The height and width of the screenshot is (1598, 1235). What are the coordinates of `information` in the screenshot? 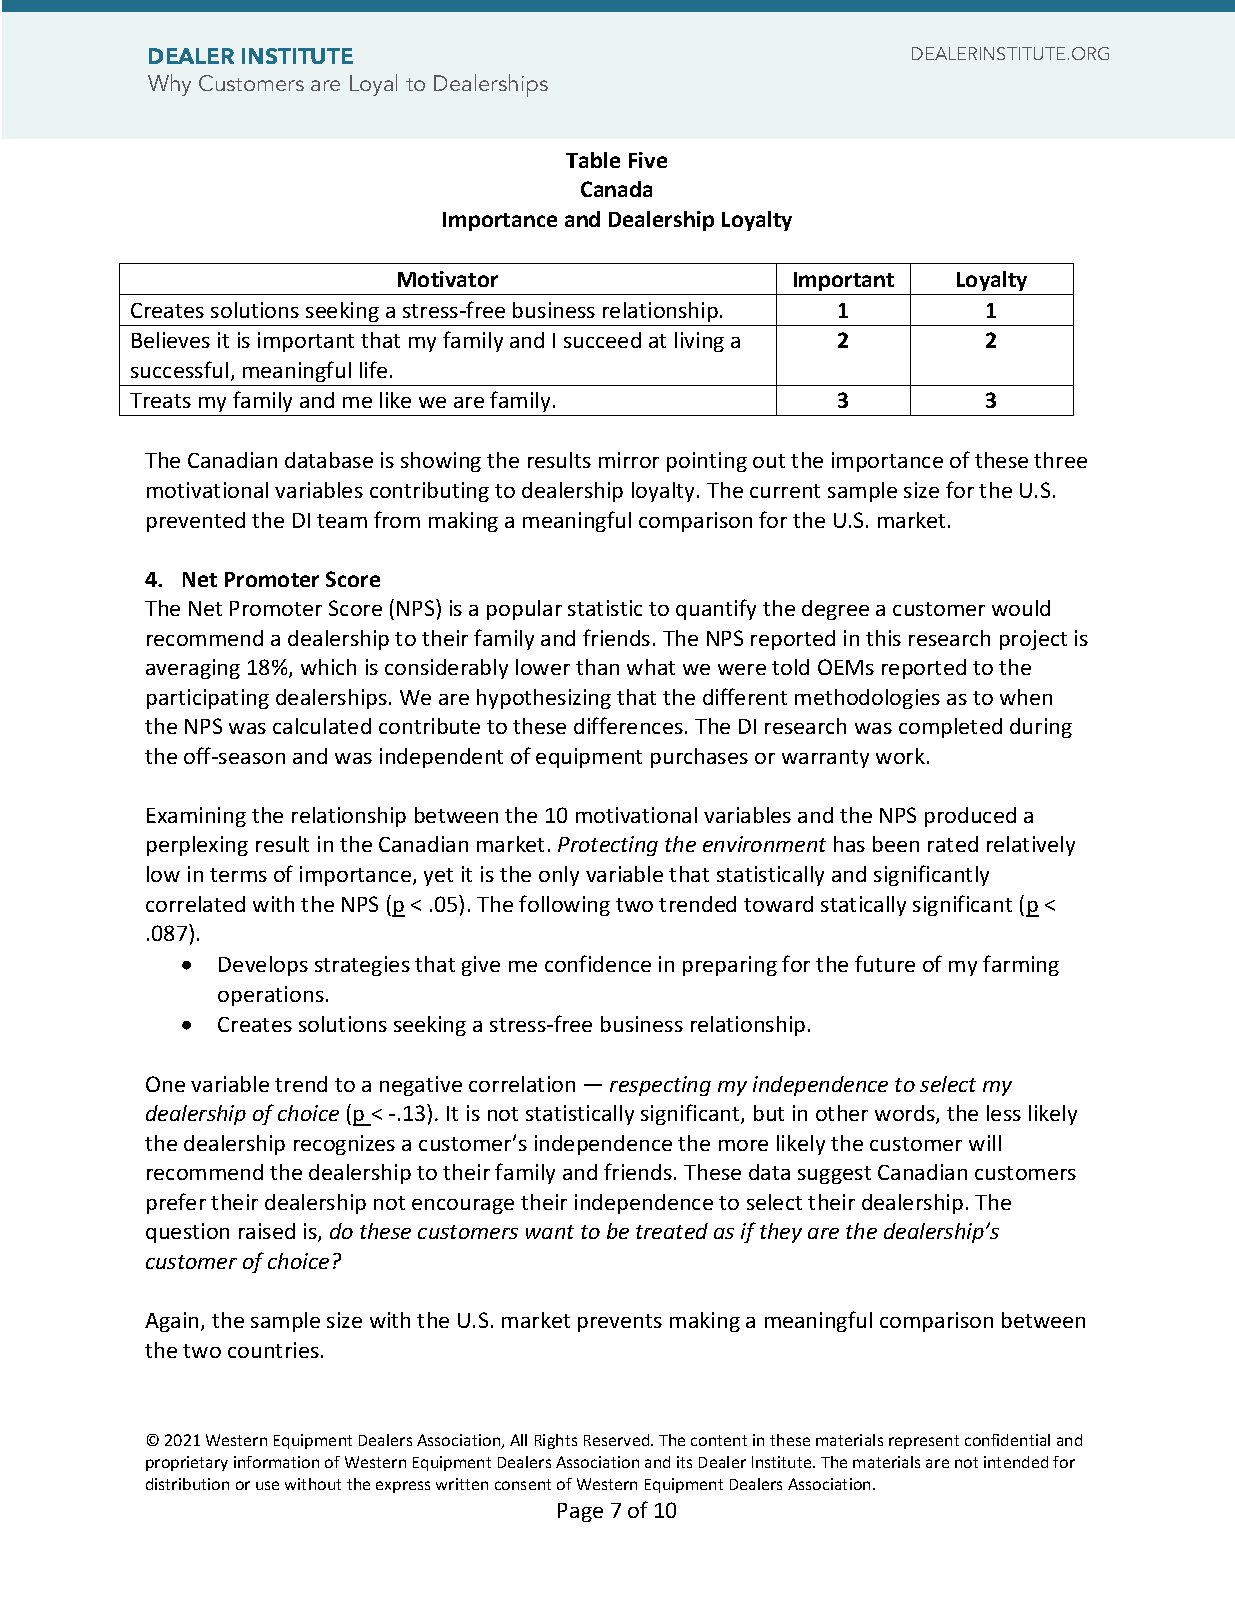 It's located at (276, 1462).
